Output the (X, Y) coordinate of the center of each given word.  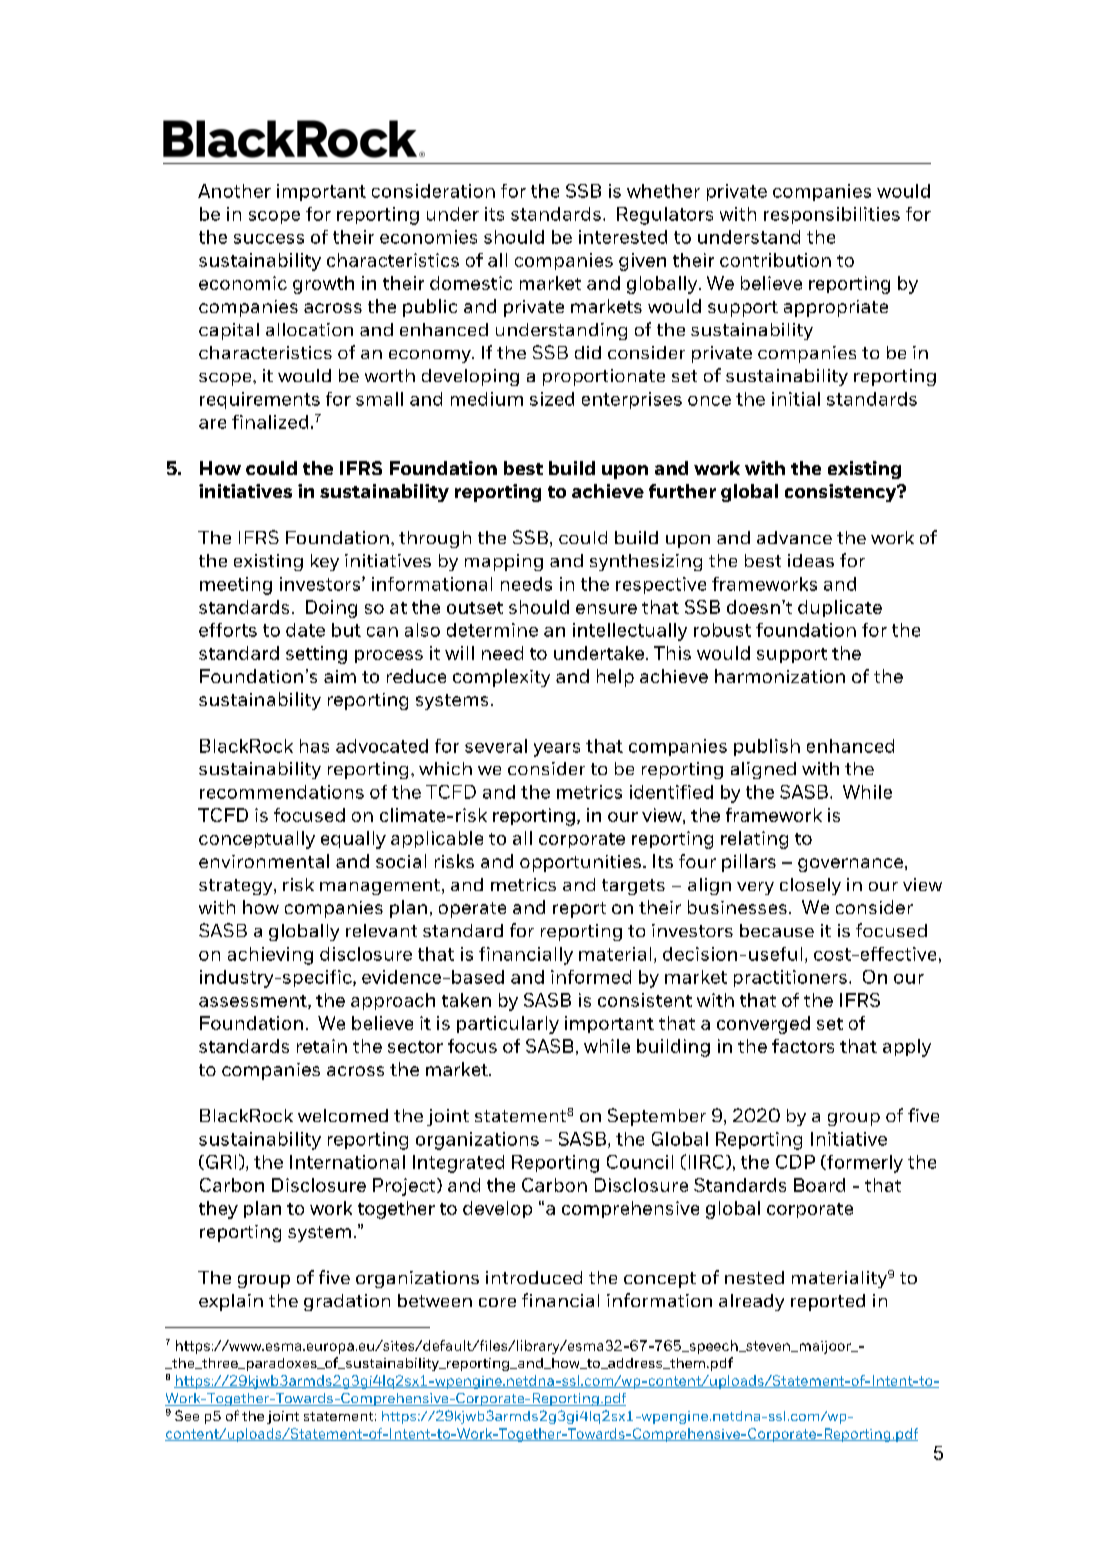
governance (850, 865)
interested (623, 237)
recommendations (282, 792)
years (557, 750)
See (187, 1415)
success (269, 239)
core (497, 1302)
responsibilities (832, 215)
